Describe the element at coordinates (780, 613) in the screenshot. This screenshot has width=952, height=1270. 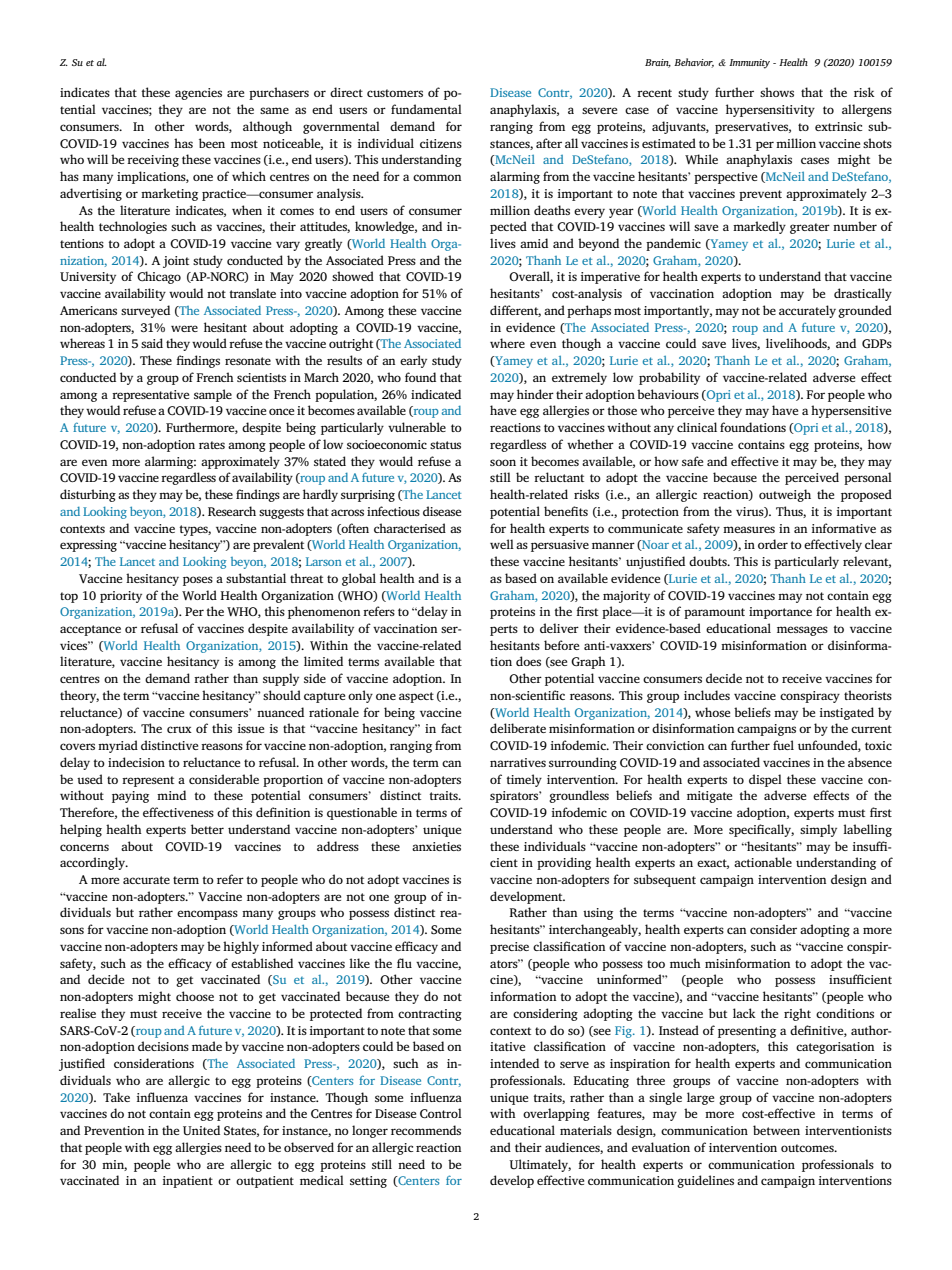
I see `importance` at that location.
